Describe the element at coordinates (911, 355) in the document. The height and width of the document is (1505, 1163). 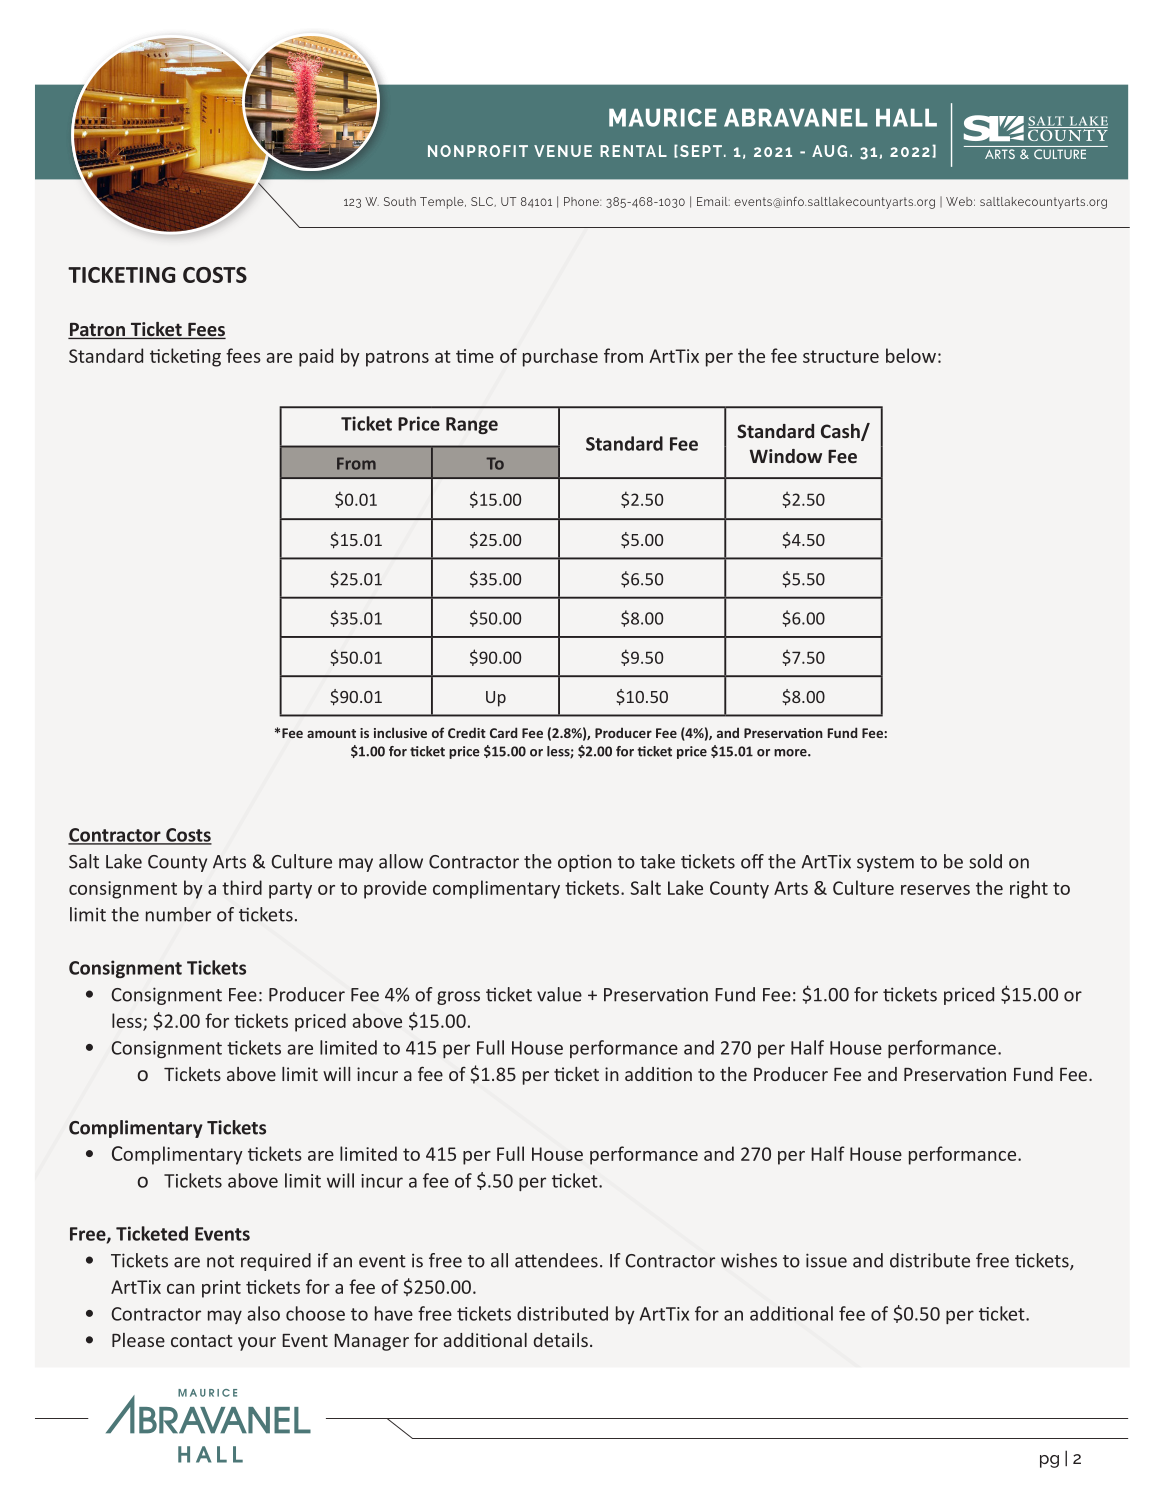
I see `below` at that location.
